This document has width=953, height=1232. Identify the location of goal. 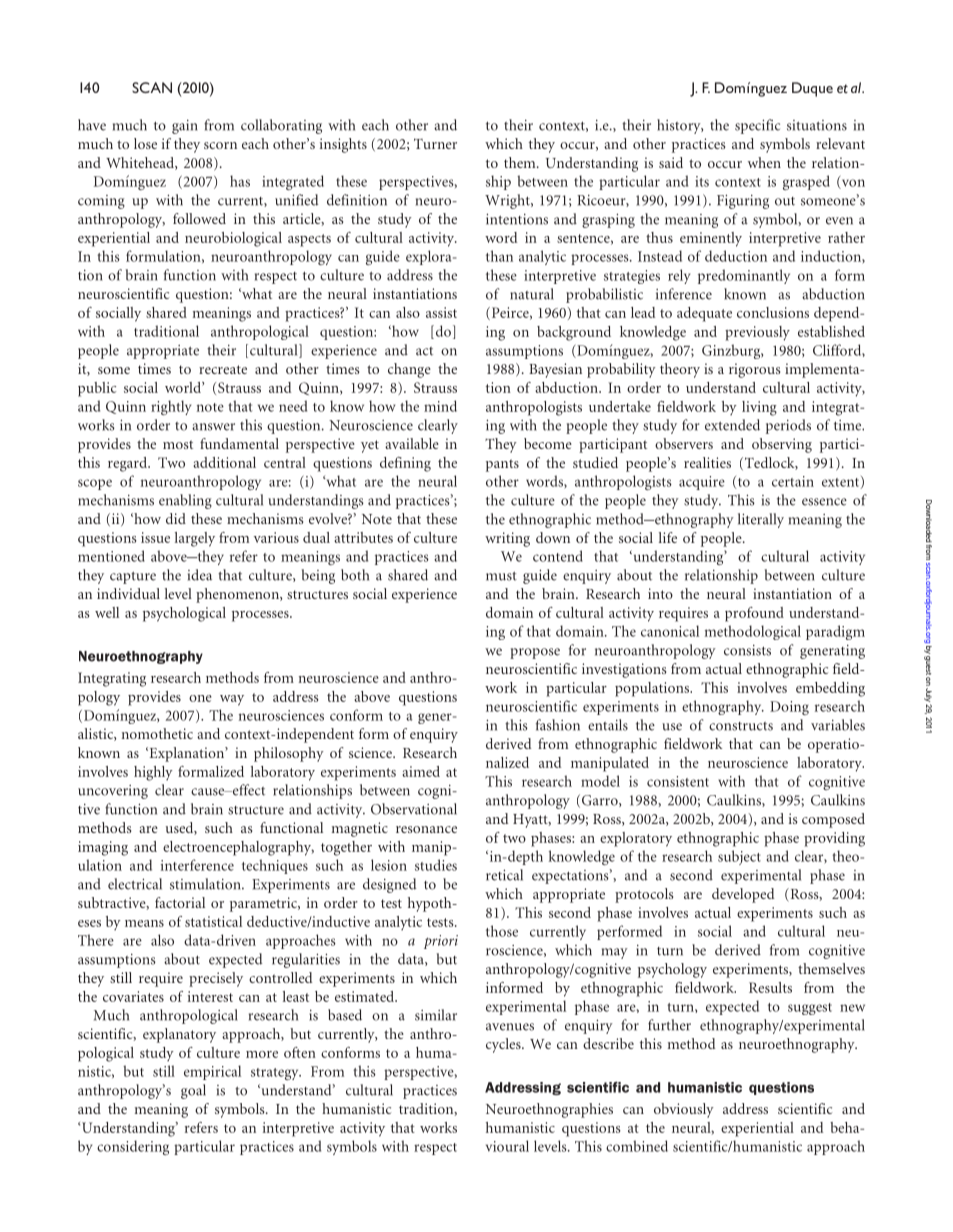
(193, 1091).
